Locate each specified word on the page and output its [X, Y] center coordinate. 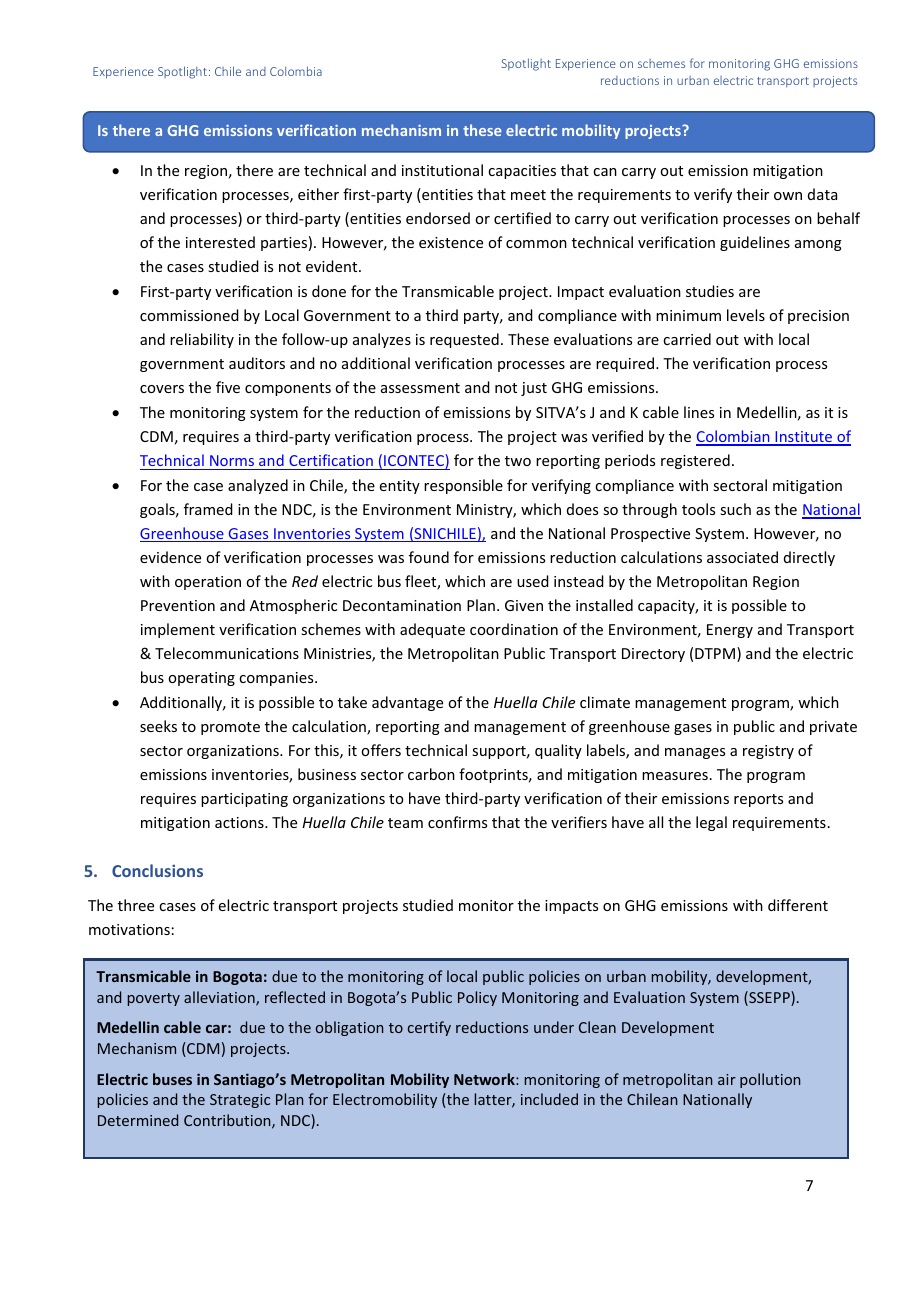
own [788, 196]
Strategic [240, 1101]
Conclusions [157, 870]
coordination [514, 629]
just [534, 389]
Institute [804, 438]
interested [220, 242]
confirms [457, 822]
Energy [730, 631]
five [228, 387]
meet [528, 195]
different [798, 905]
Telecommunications [227, 653]
